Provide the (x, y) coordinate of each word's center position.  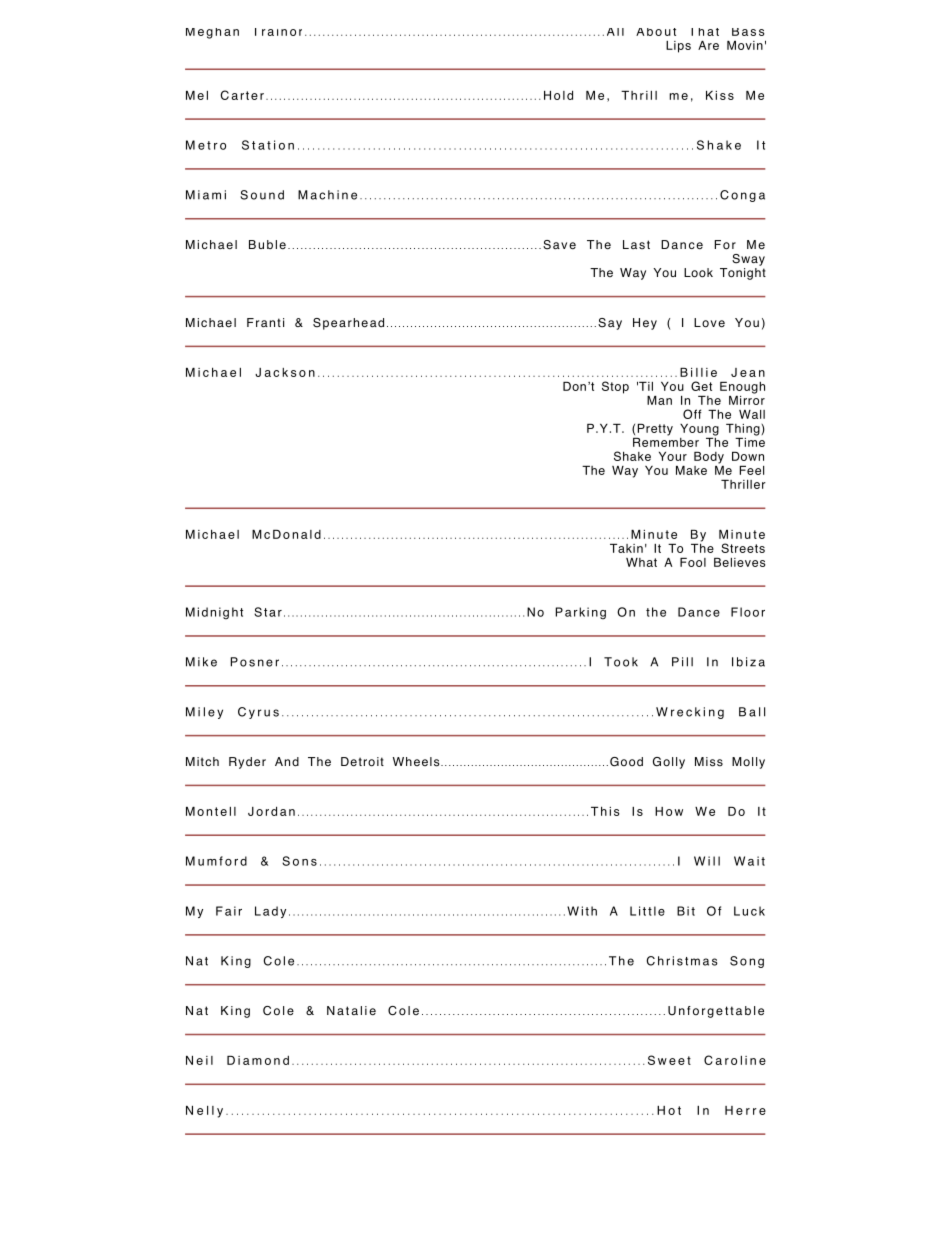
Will (707, 861)
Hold (558, 95)
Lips (678, 47)
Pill (682, 662)
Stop (615, 387)
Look (698, 273)
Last (636, 245)
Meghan (212, 33)
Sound (262, 195)
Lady (270, 912)
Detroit (362, 762)
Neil (199, 1060)
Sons (299, 861)
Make (691, 470)
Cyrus (258, 713)
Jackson (285, 372)
